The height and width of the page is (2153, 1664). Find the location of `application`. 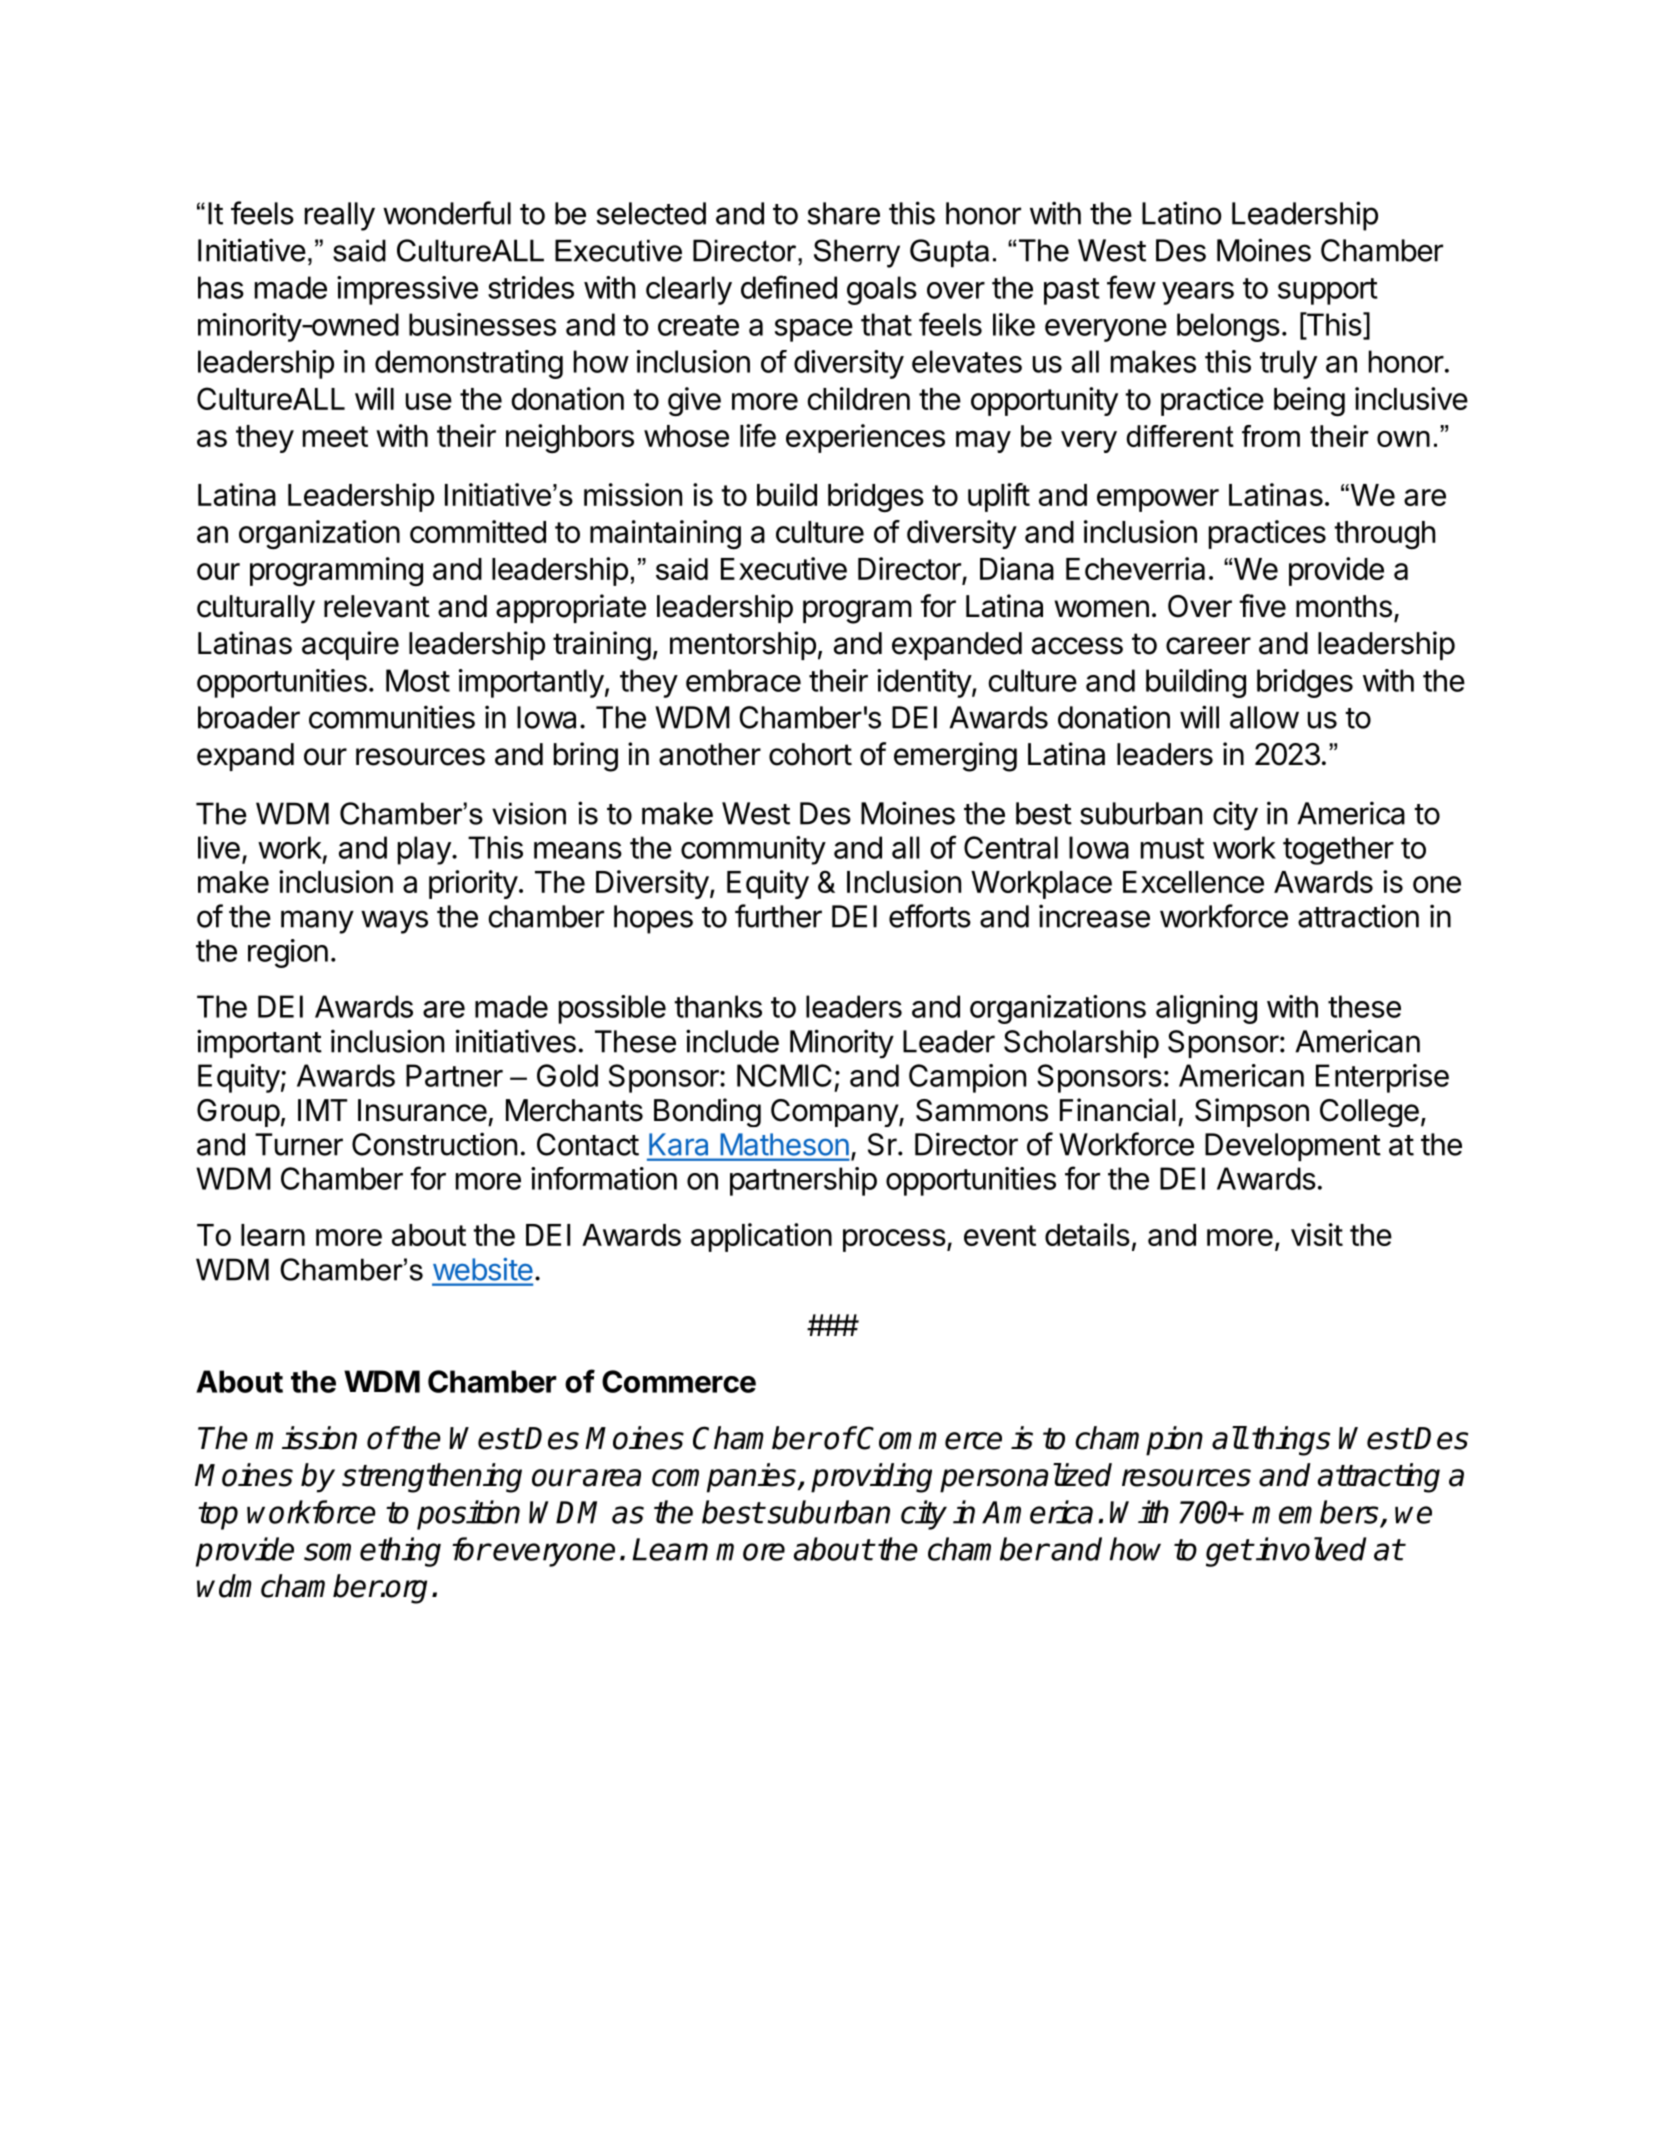

application is located at coordinates (761, 1237).
